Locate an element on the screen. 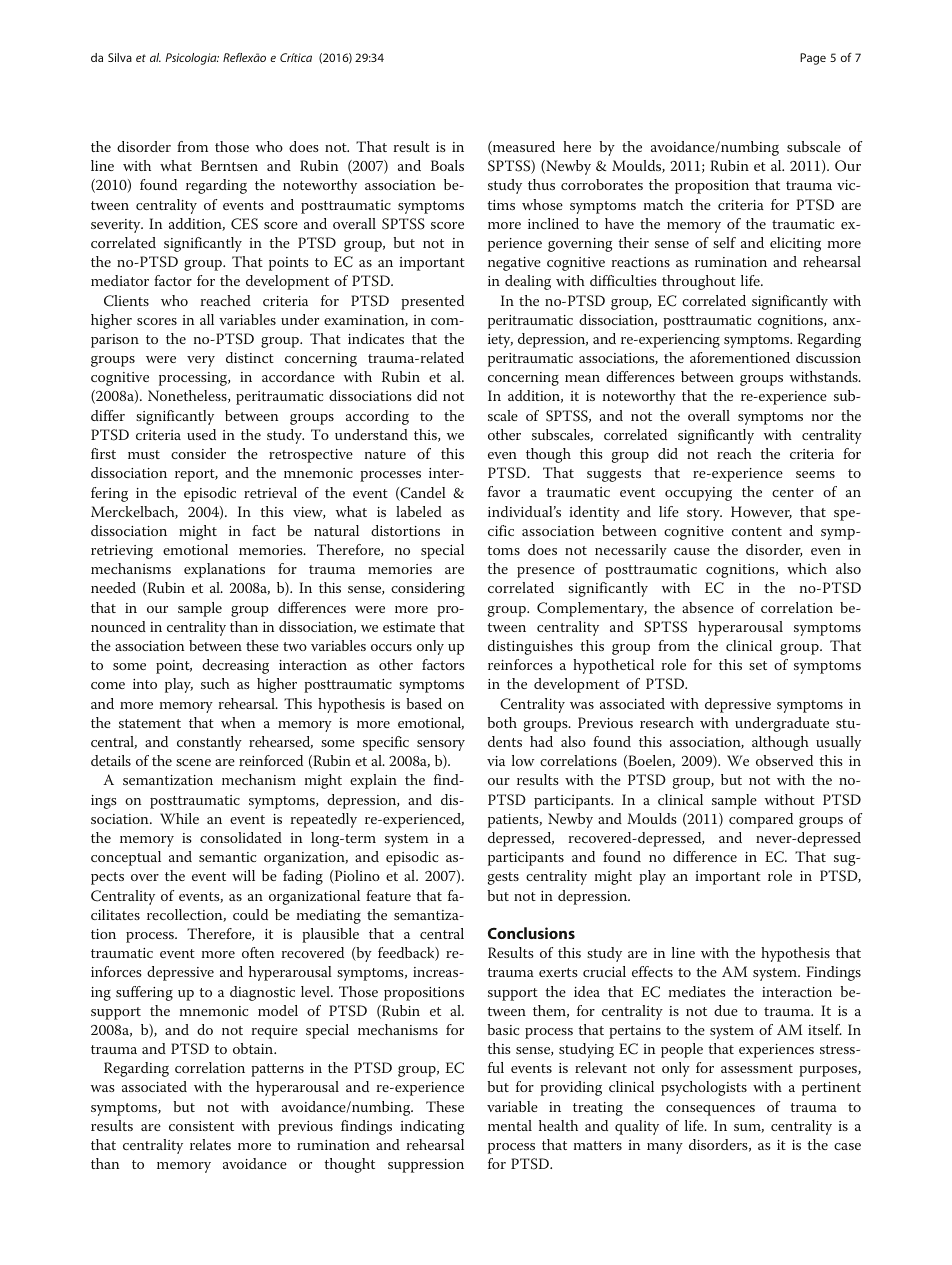  Page is located at coordinates (813, 59).
